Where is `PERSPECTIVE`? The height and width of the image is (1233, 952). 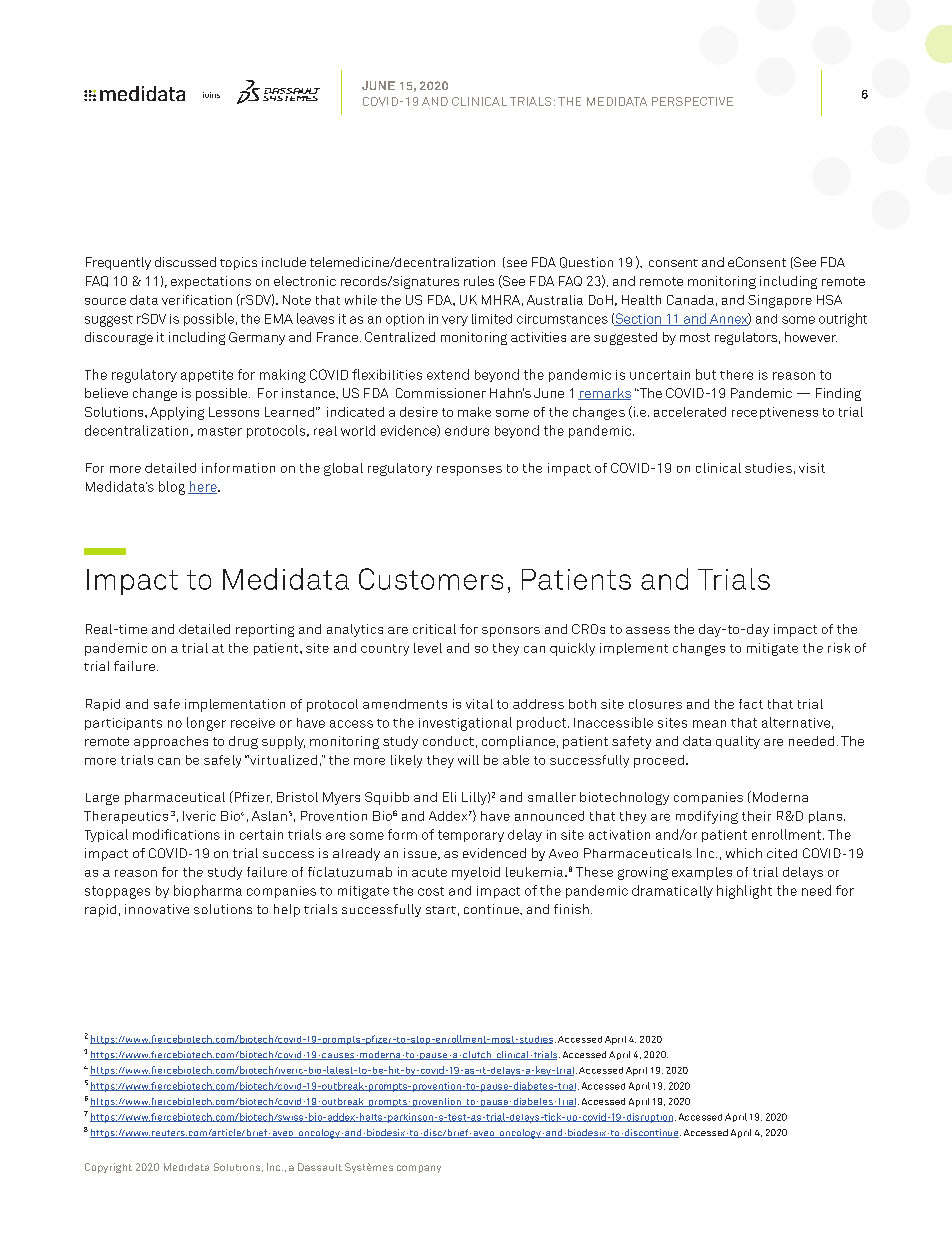
PERSPECTIVE is located at coordinates (692, 101).
